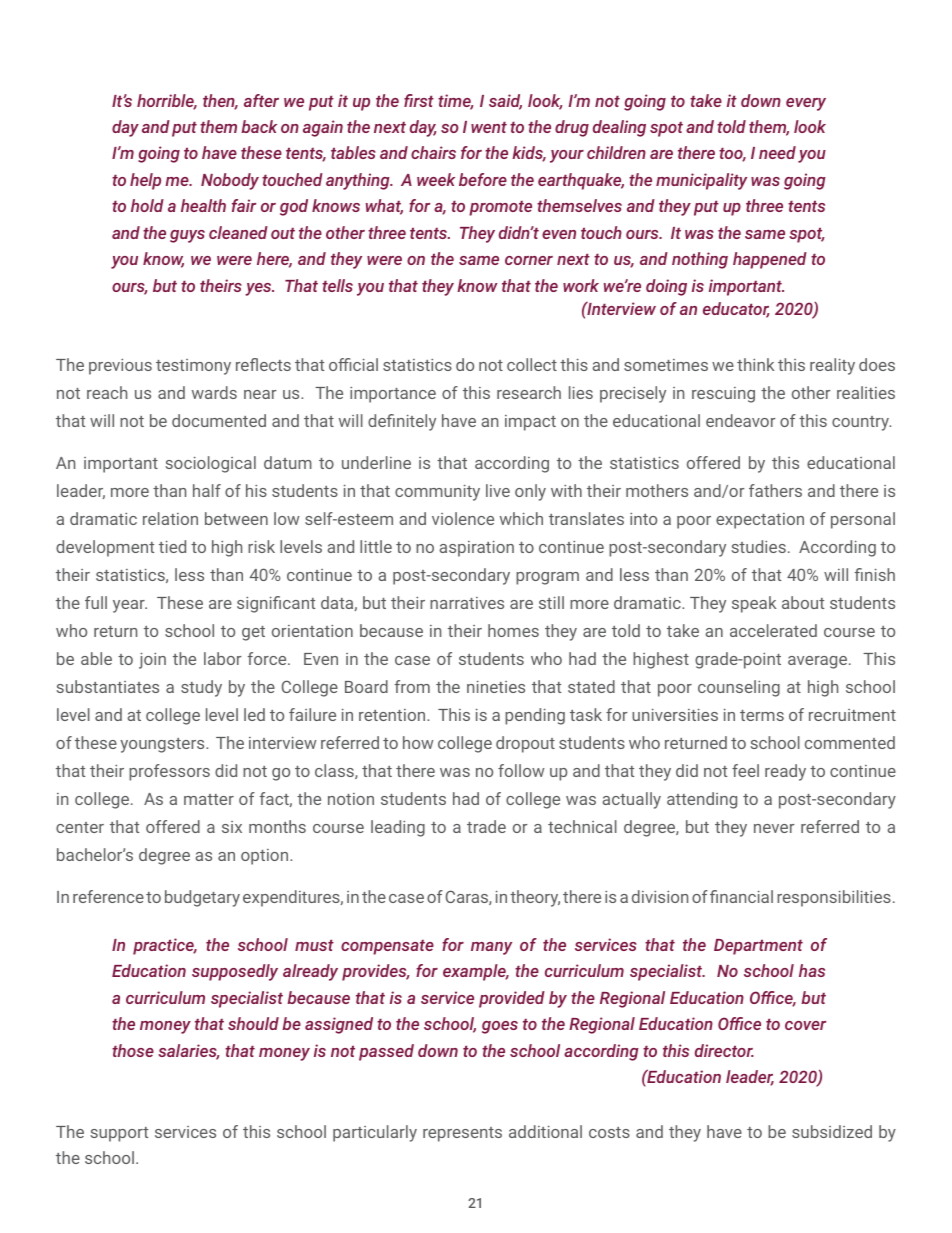 This screenshot has width=952, height=1233. Describe the element at coordinates (467, 603) in the screenshot. I see `narratives` at that location.
